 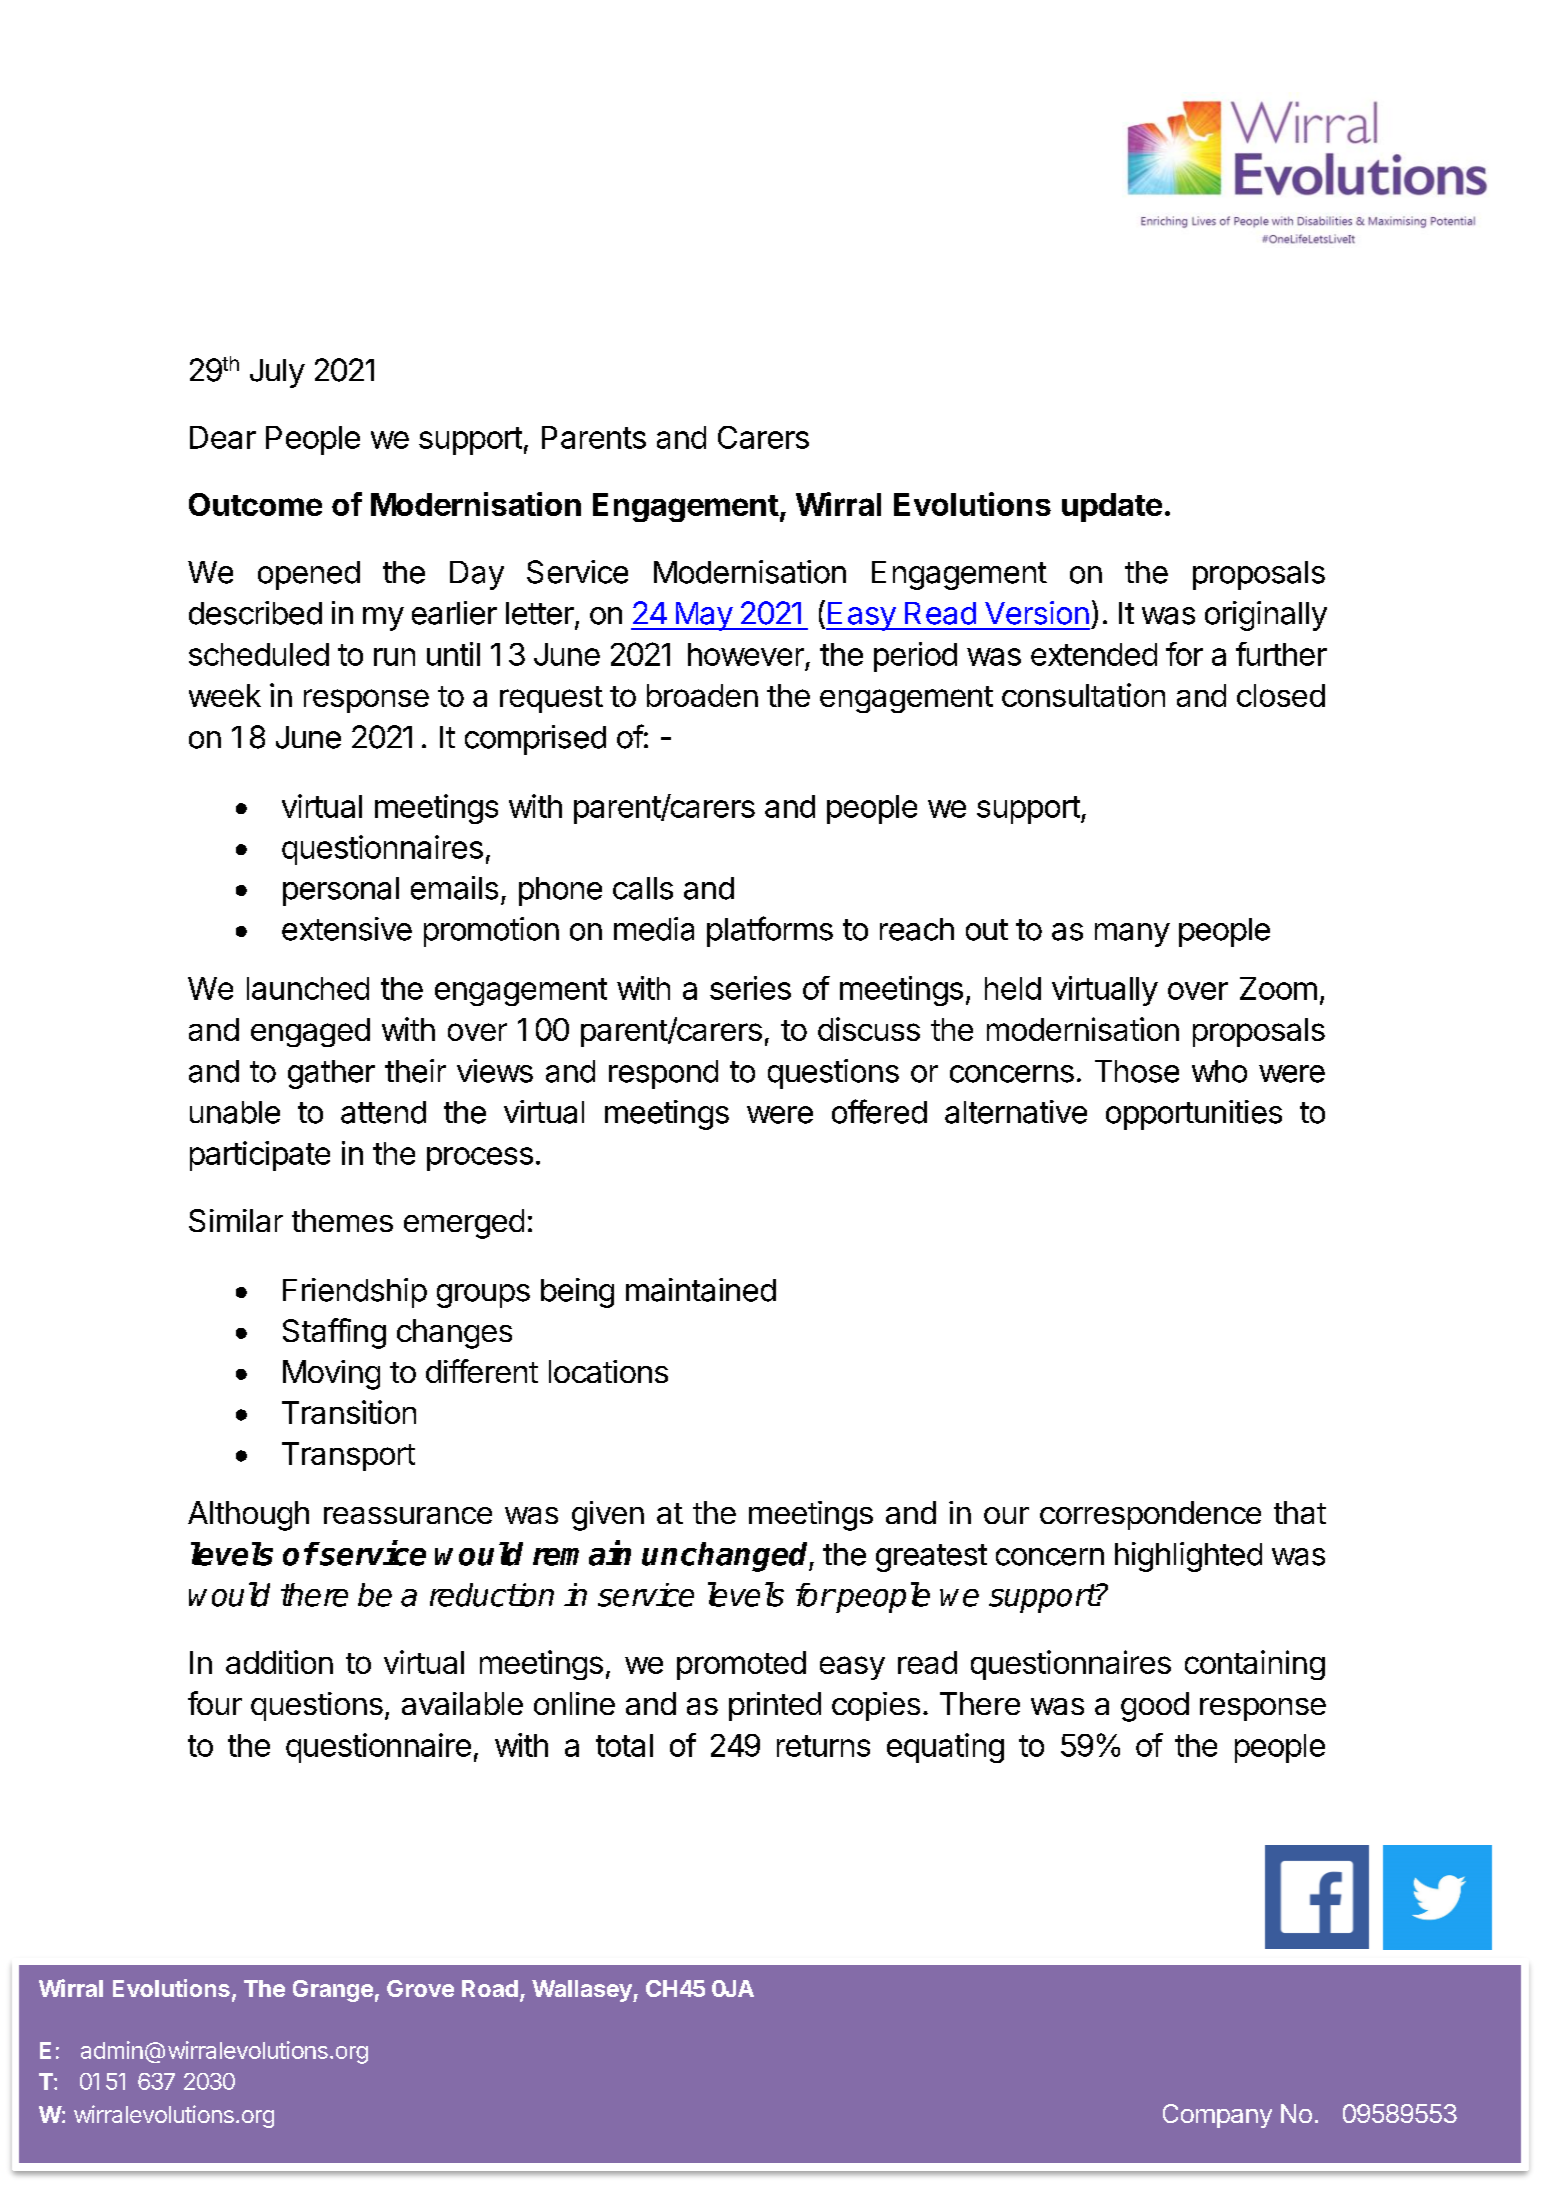 What do you see at coordinates (703, 616) in the image?
I see `May` at bounding box center [703, 616].
